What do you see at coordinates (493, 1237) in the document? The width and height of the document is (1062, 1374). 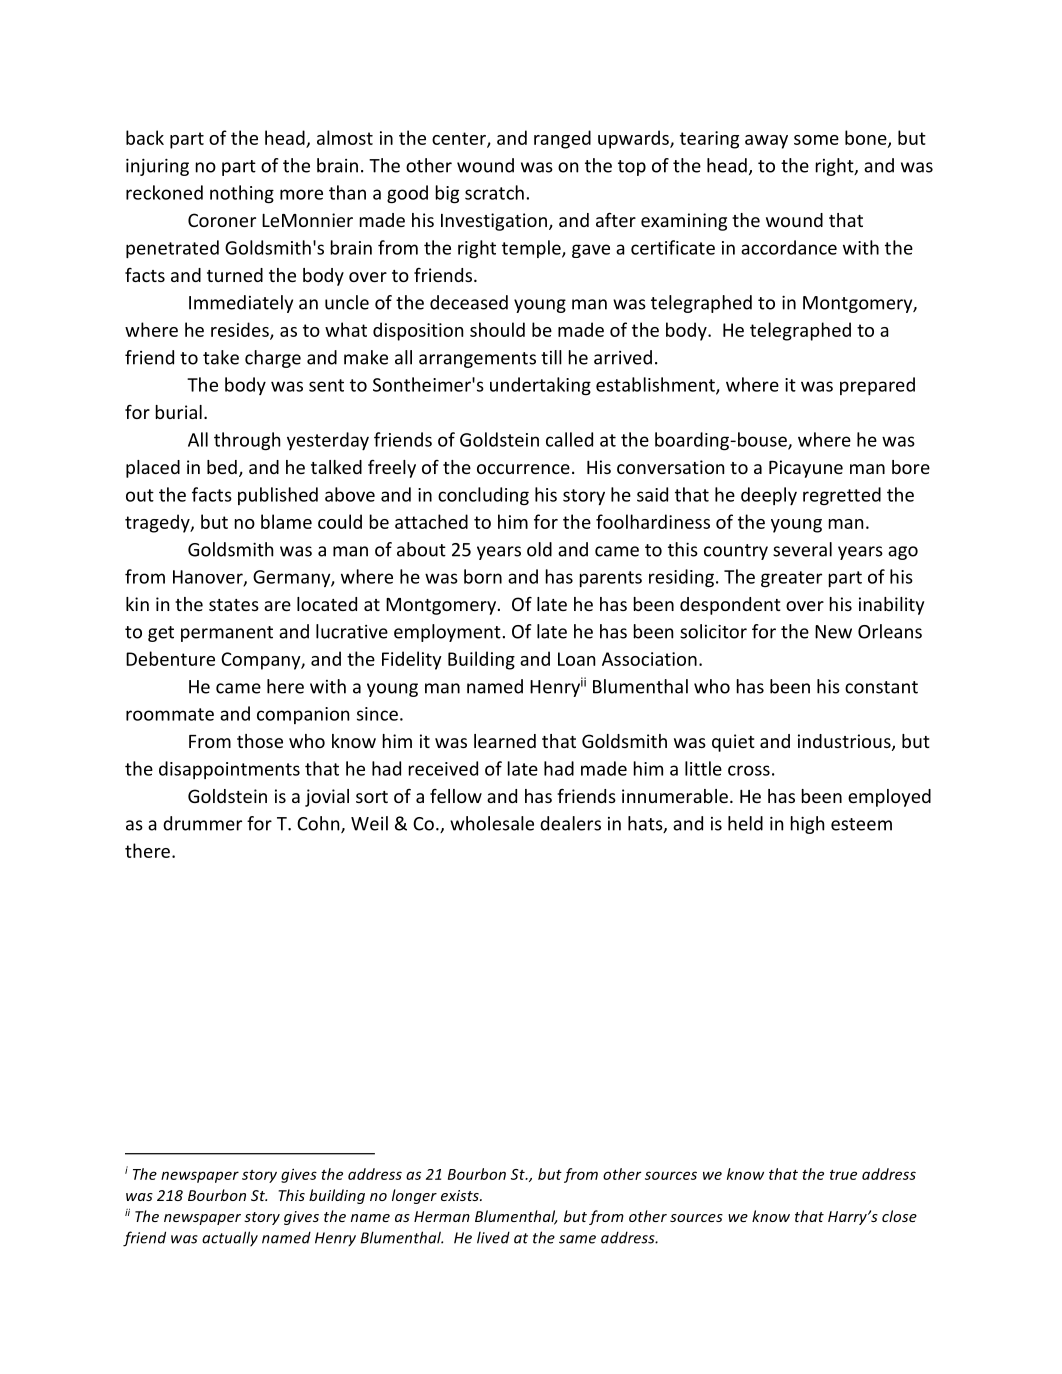 I see `lived` at bounding box center [493, 1237].
